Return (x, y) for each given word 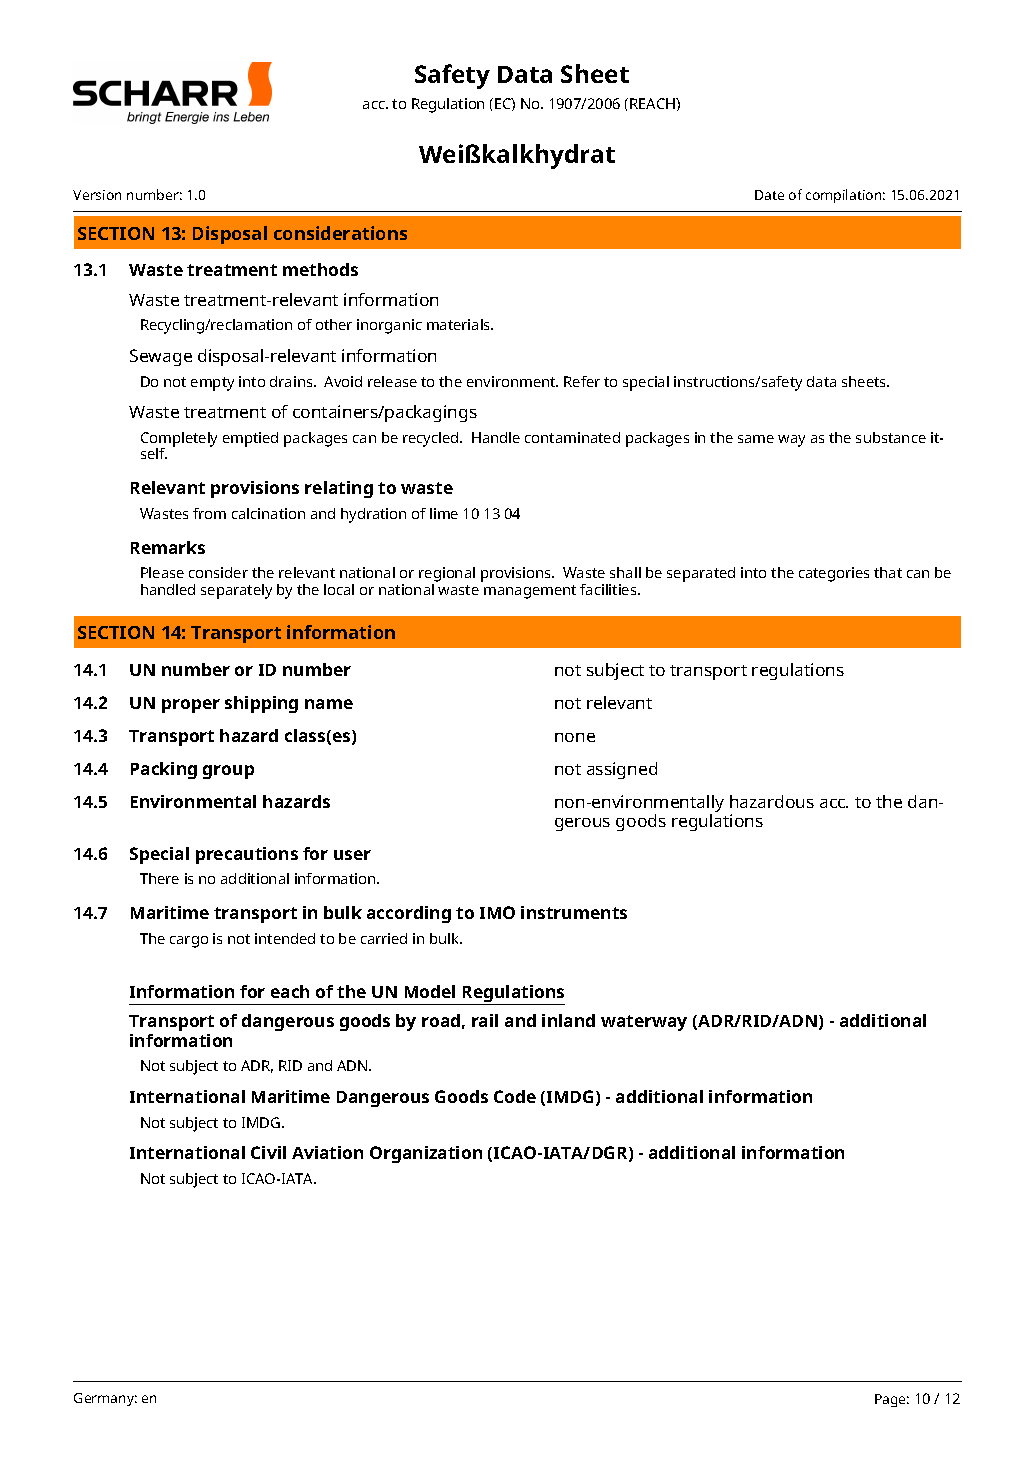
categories (834, 574)
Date (769, 195)
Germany (105, 1399)
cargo (189, 942)
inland (568, 1020)
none (575, 737)
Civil (268, 1152)
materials (460, 324)
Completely (179, 440)
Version (97, 195)
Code (515, 1096)
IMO (497, 912)
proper (191, 706)
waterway (644, 1023)
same (756, 439)
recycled (432, 439)
